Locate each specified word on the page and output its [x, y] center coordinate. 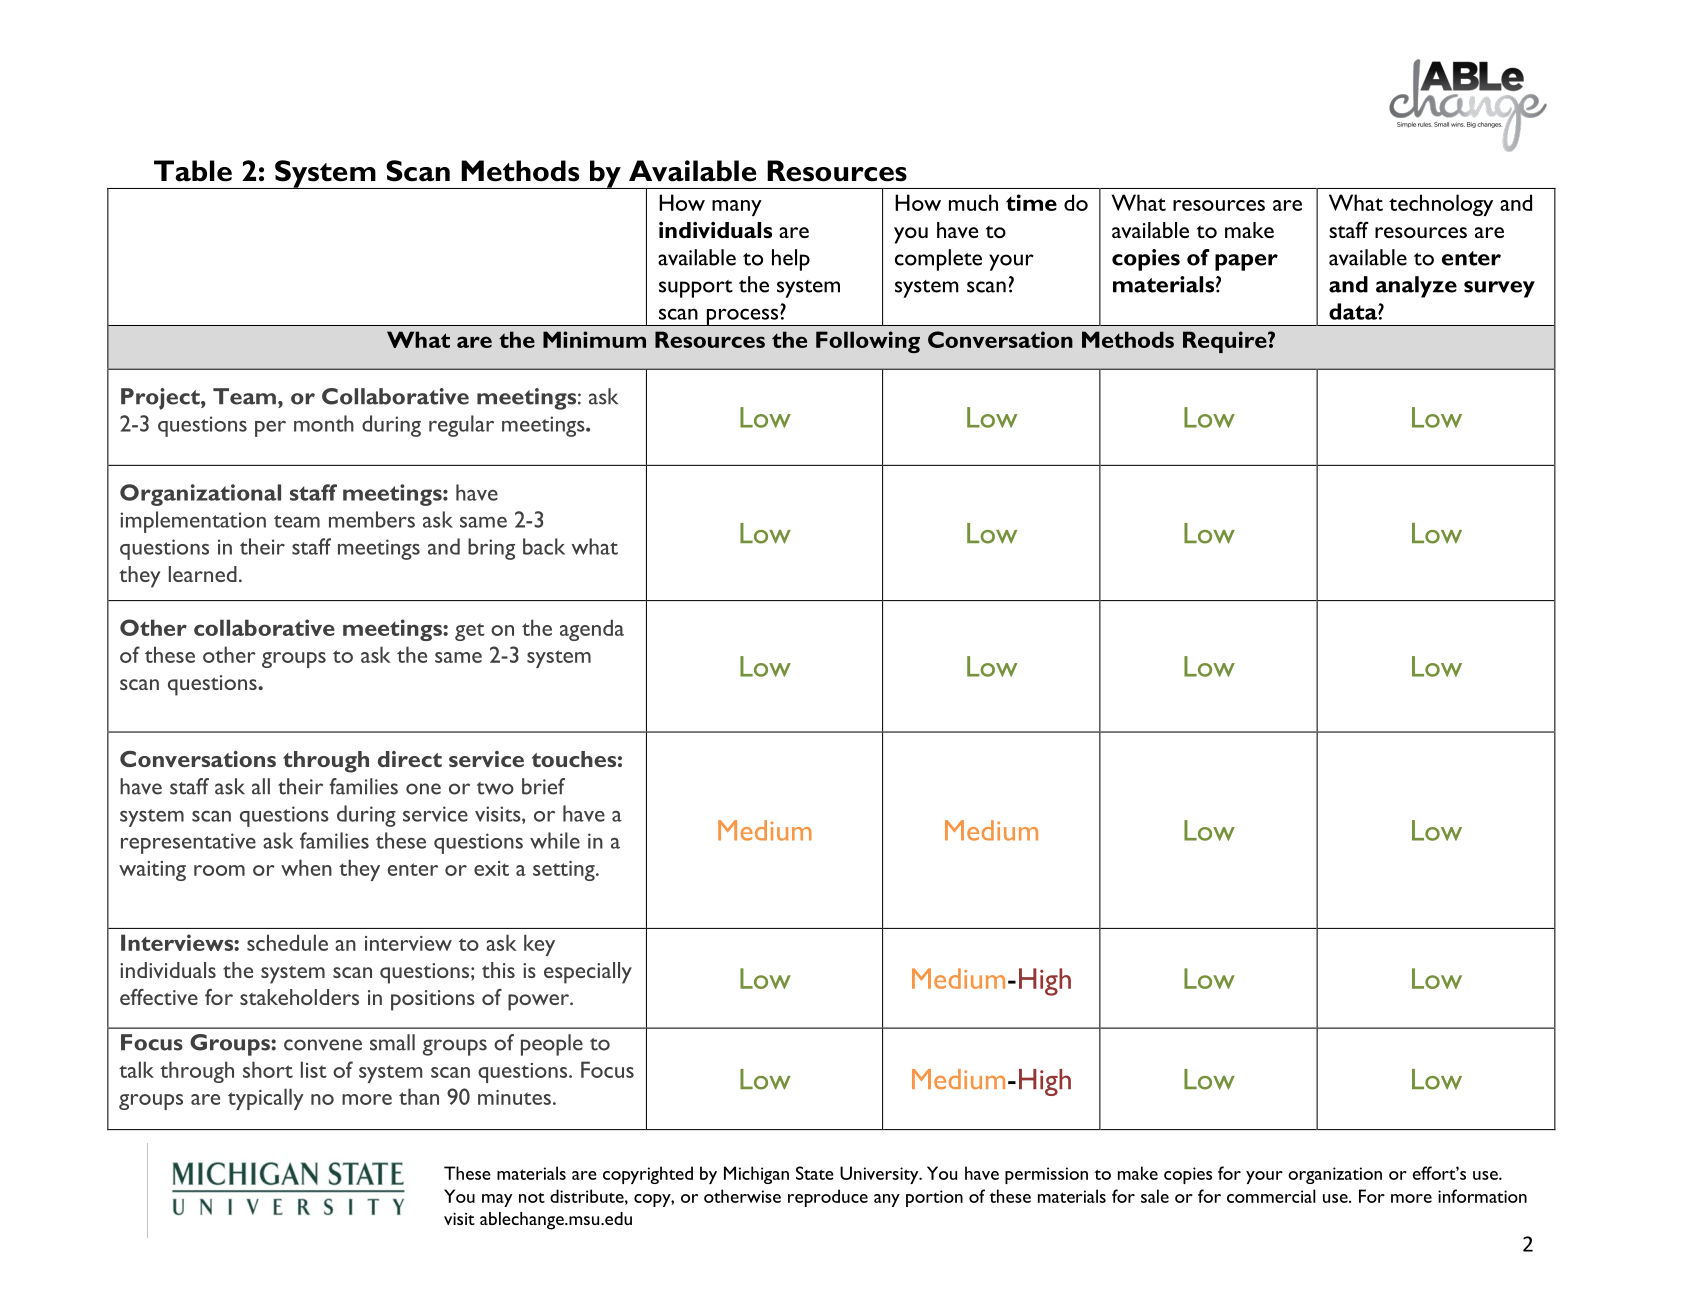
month [324, 423]
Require [1226, 342]
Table [193, 171]
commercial [1271, 1196]
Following [868, 342]
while [555, 840]
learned [203, 574]
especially [588, 973]
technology [1441, 205]
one [423, 789]
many [737, 208]
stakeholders [299, 997]
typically [266, 1099]
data [1354, 311]
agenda [592, 630]
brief [543, 786]
